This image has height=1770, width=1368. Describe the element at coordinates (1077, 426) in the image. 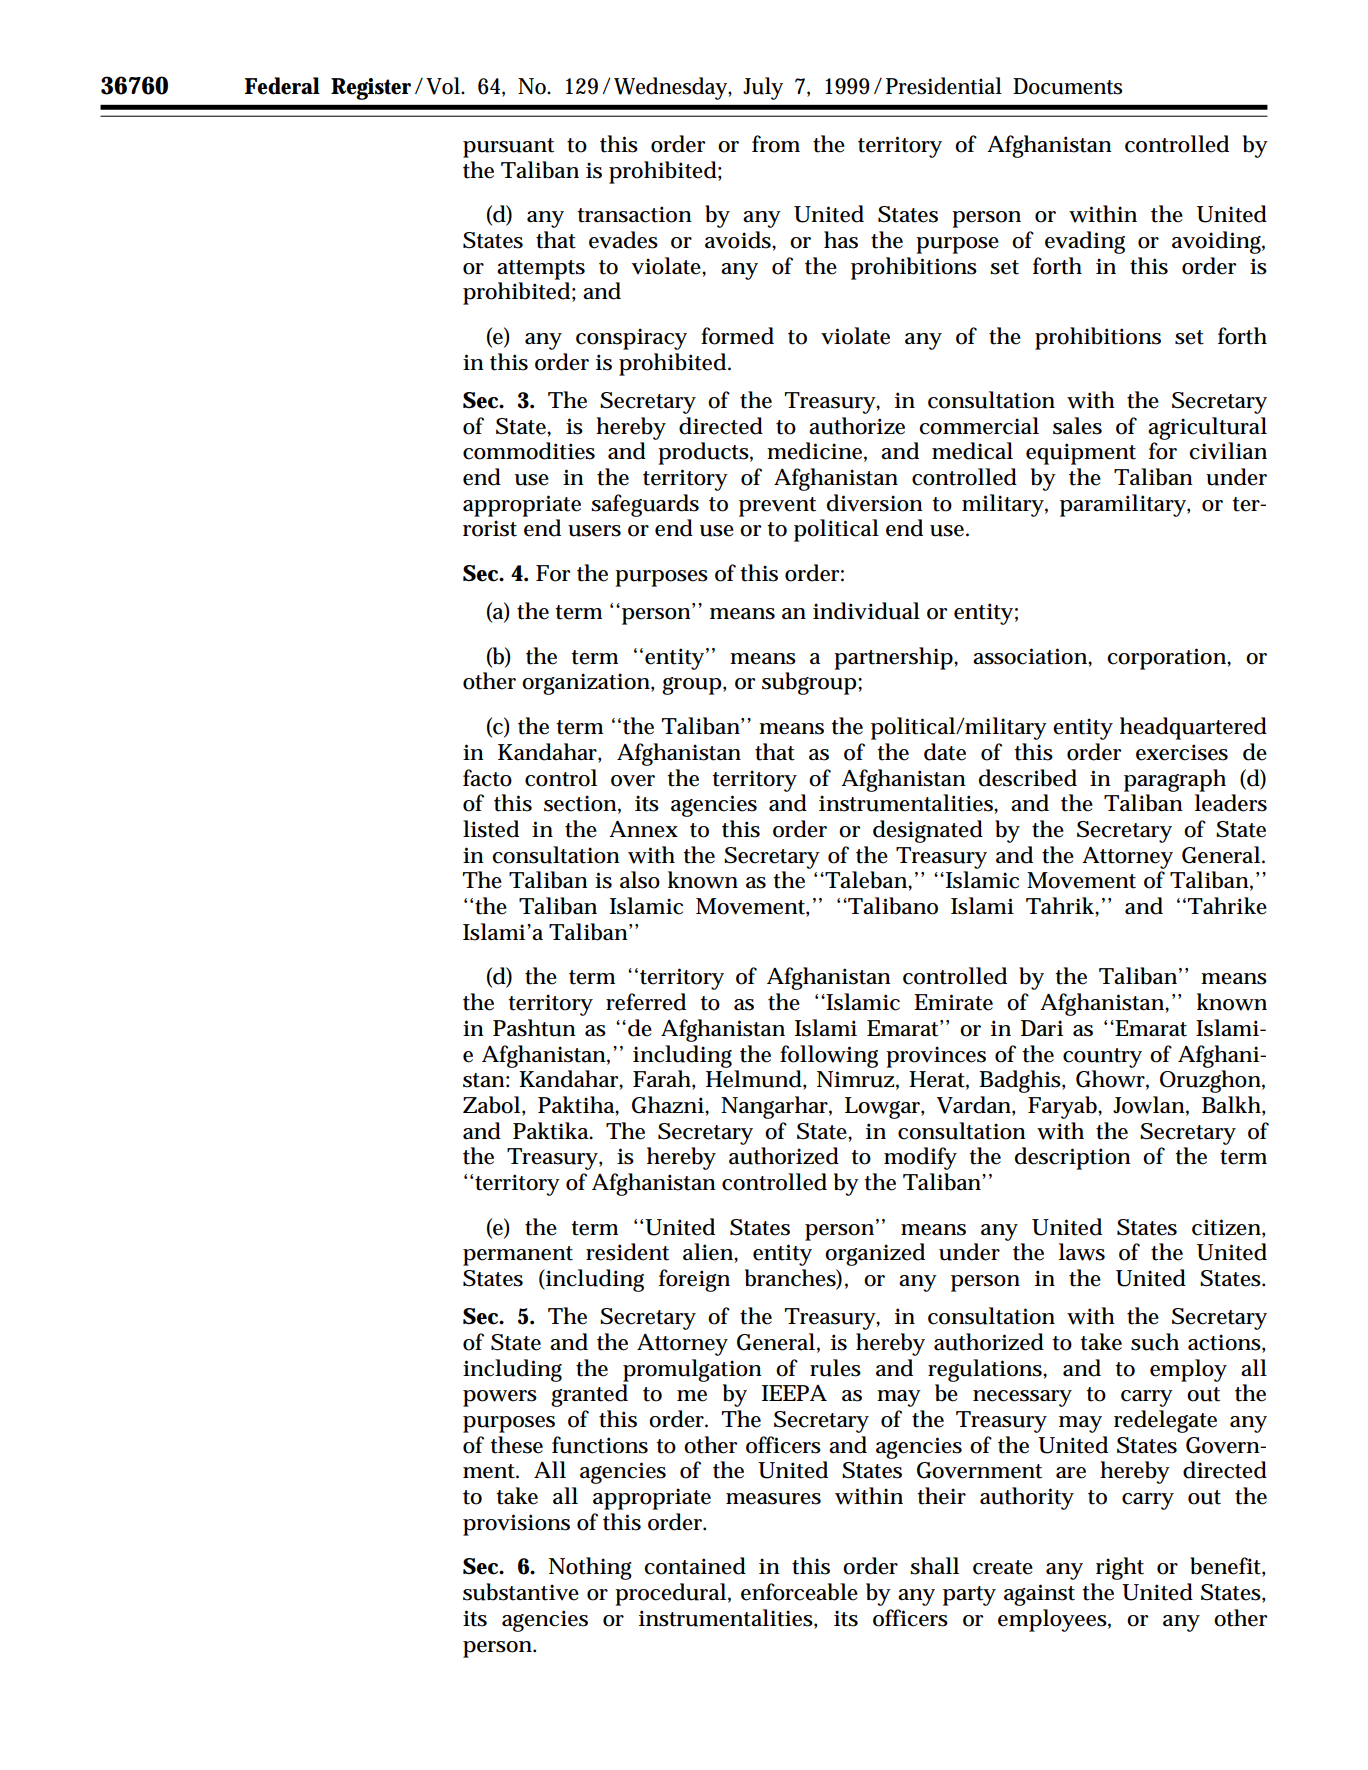

I see `sales` at that location.
